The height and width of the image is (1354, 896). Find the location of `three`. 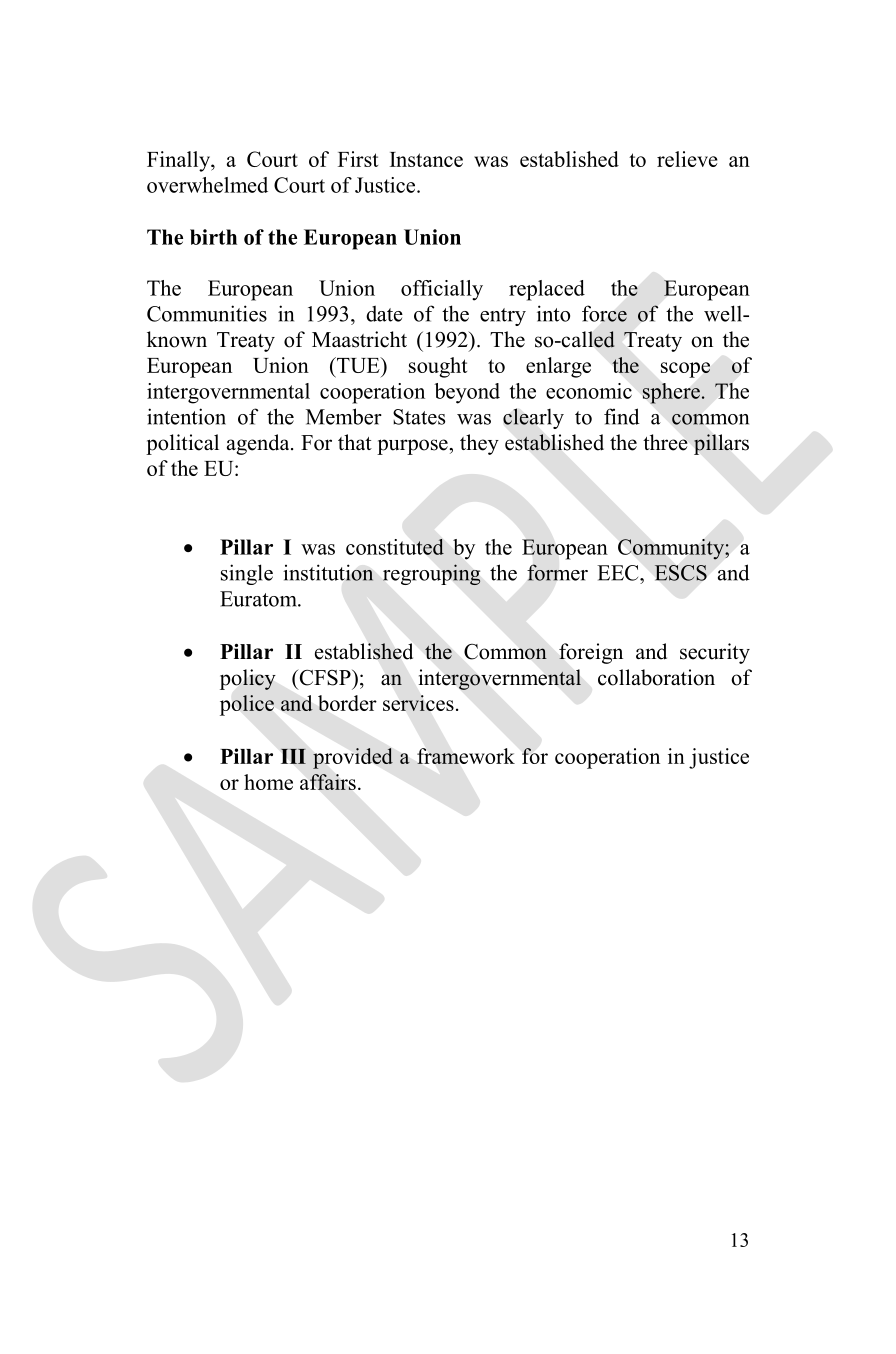

three is located at coordinates (665, 442).
